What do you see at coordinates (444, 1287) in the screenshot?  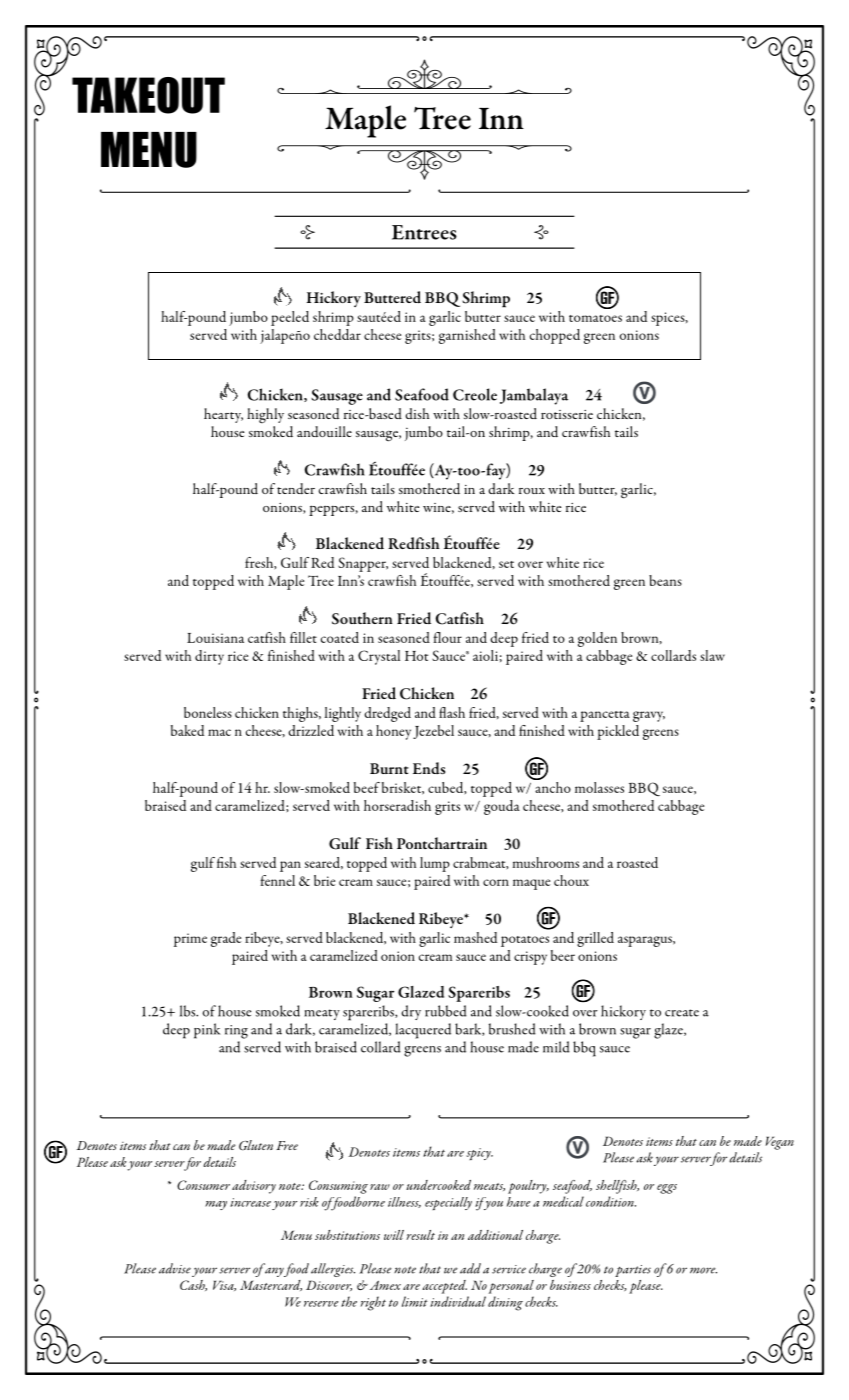 I see `accepted` at bounding box center [444, 1287].
